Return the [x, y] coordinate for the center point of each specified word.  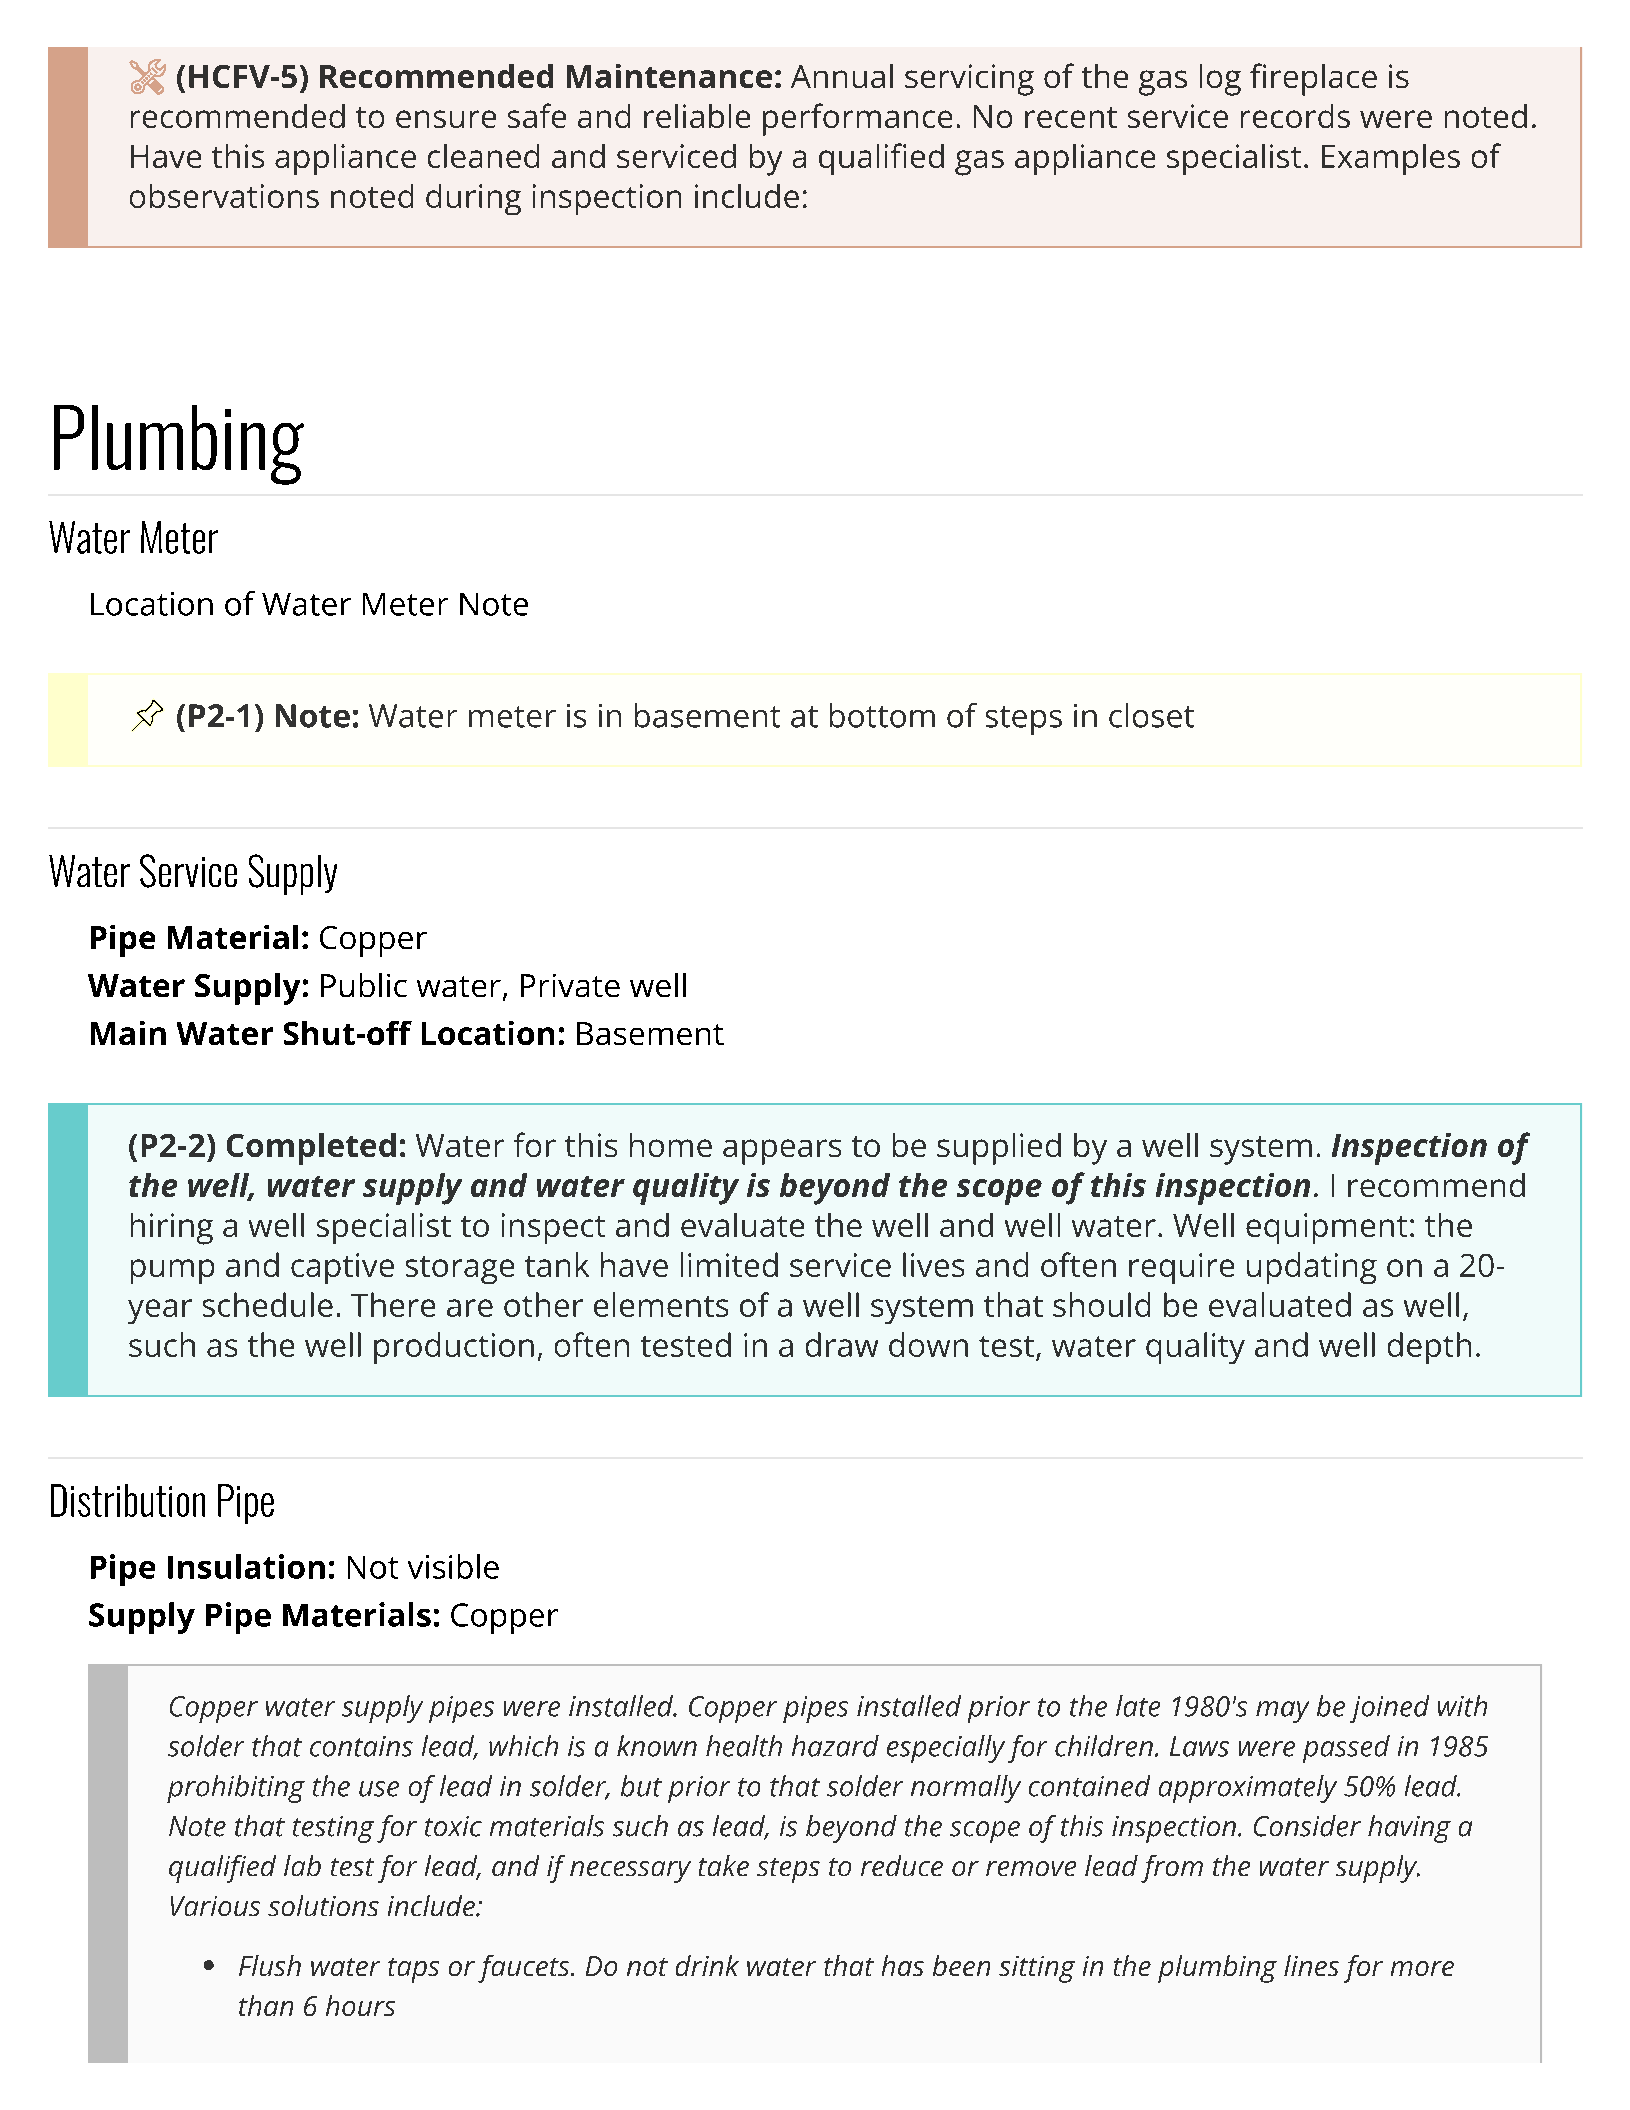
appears [782, 1152]
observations [224, 196]
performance [857, 119]
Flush [270, 1965]
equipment [1326, 1228]
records [1295, 116]
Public [364, 985]
